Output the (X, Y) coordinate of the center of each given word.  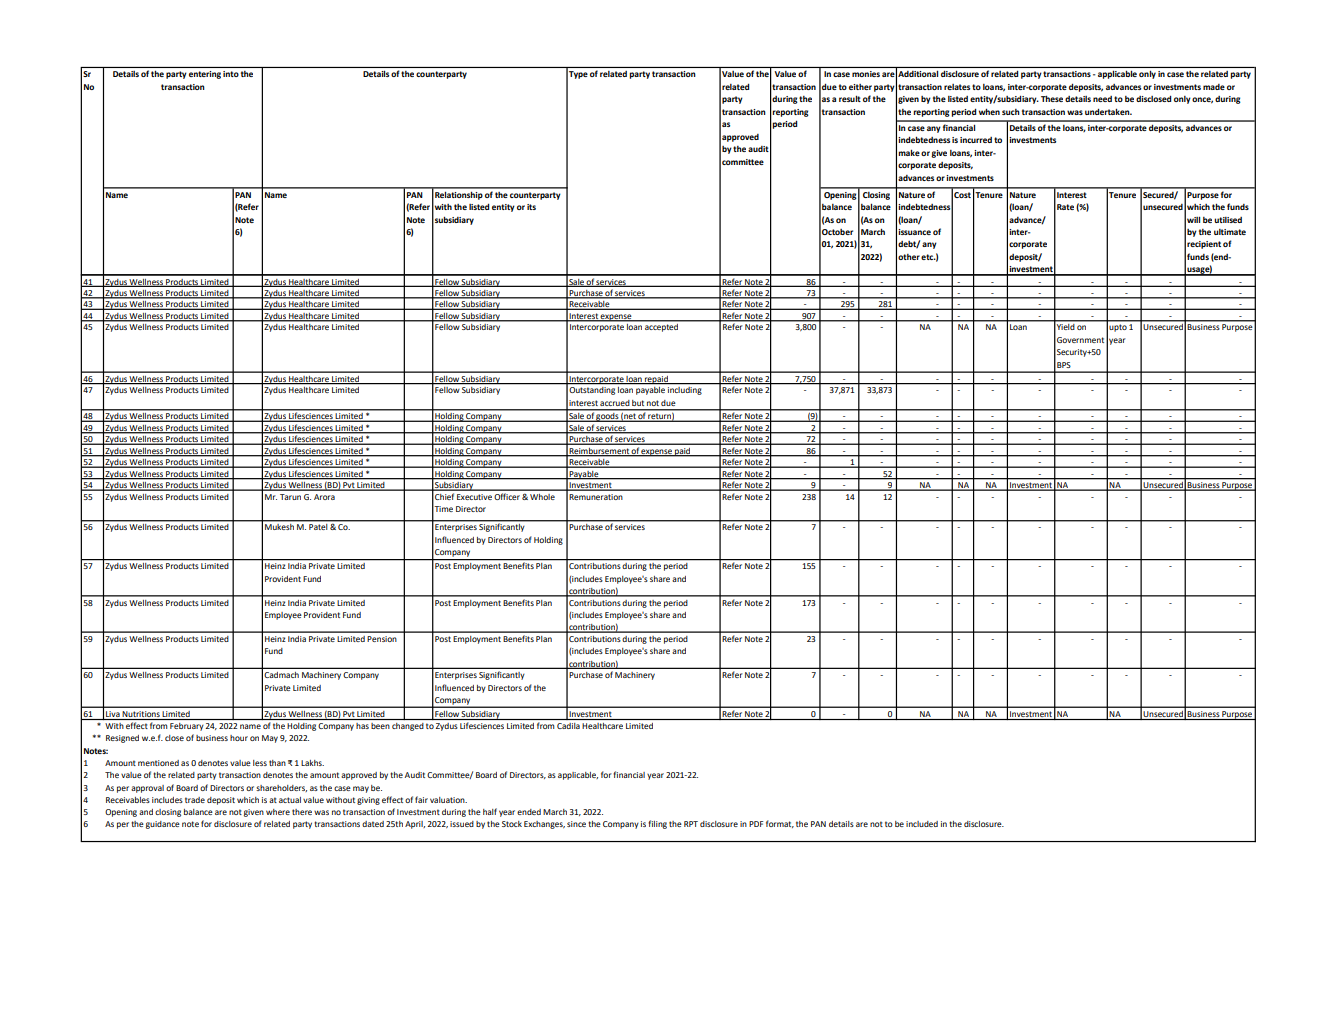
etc (928, 257)
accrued (615, 403)
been (380, 726)
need (1102, 99)
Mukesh (279, 527)
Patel (318, 527)
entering (205, 75)
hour (239, 738)
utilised (1228, 220)
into (231, 74)
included (922, 824)
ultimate (1230, 232)
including (685, 389)
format (780, 824)
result (850, 98)
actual (290, 800)
